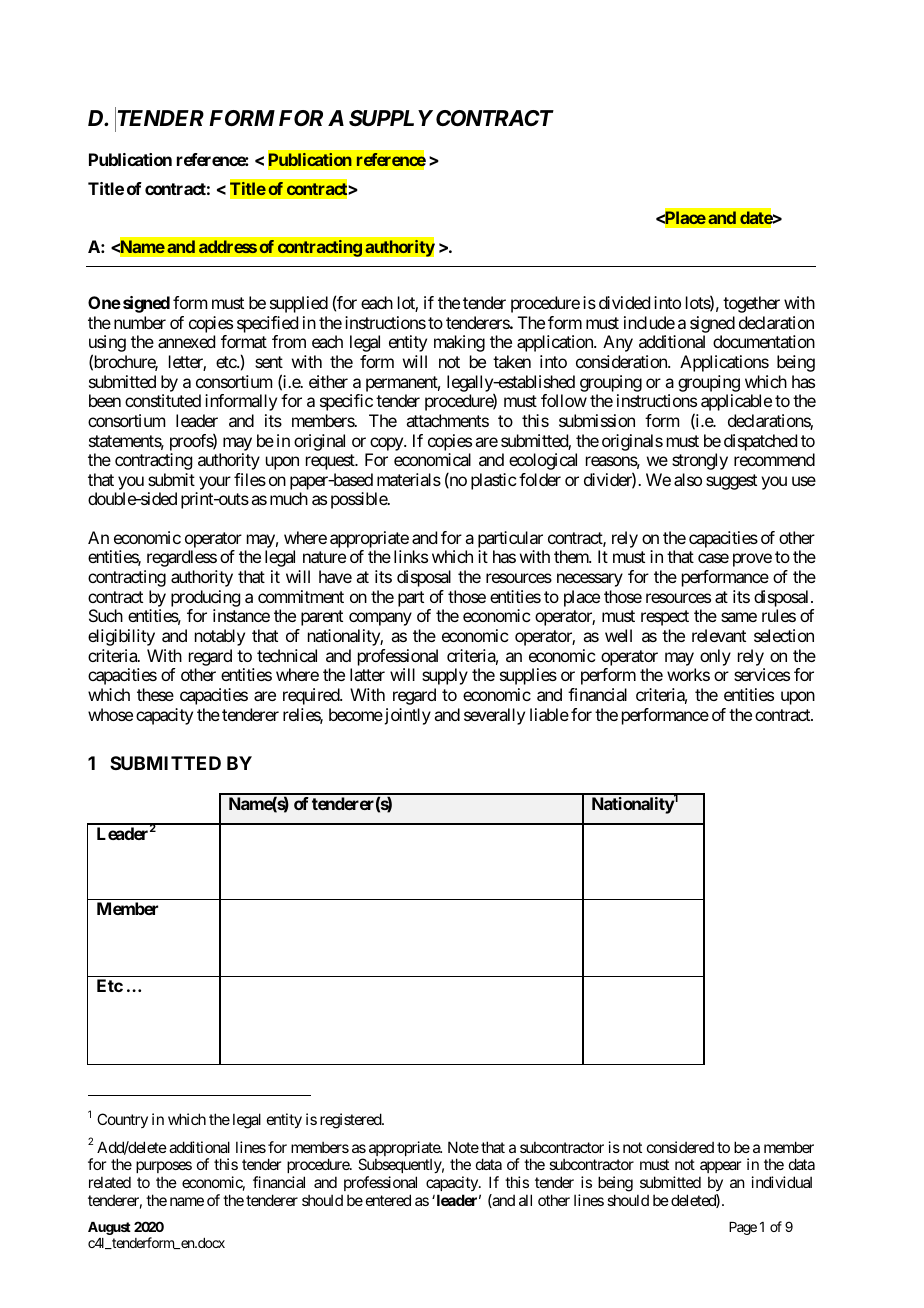 The width and height of the document is (924, 1308). I want to click on purposes, so click(164, 1169).
